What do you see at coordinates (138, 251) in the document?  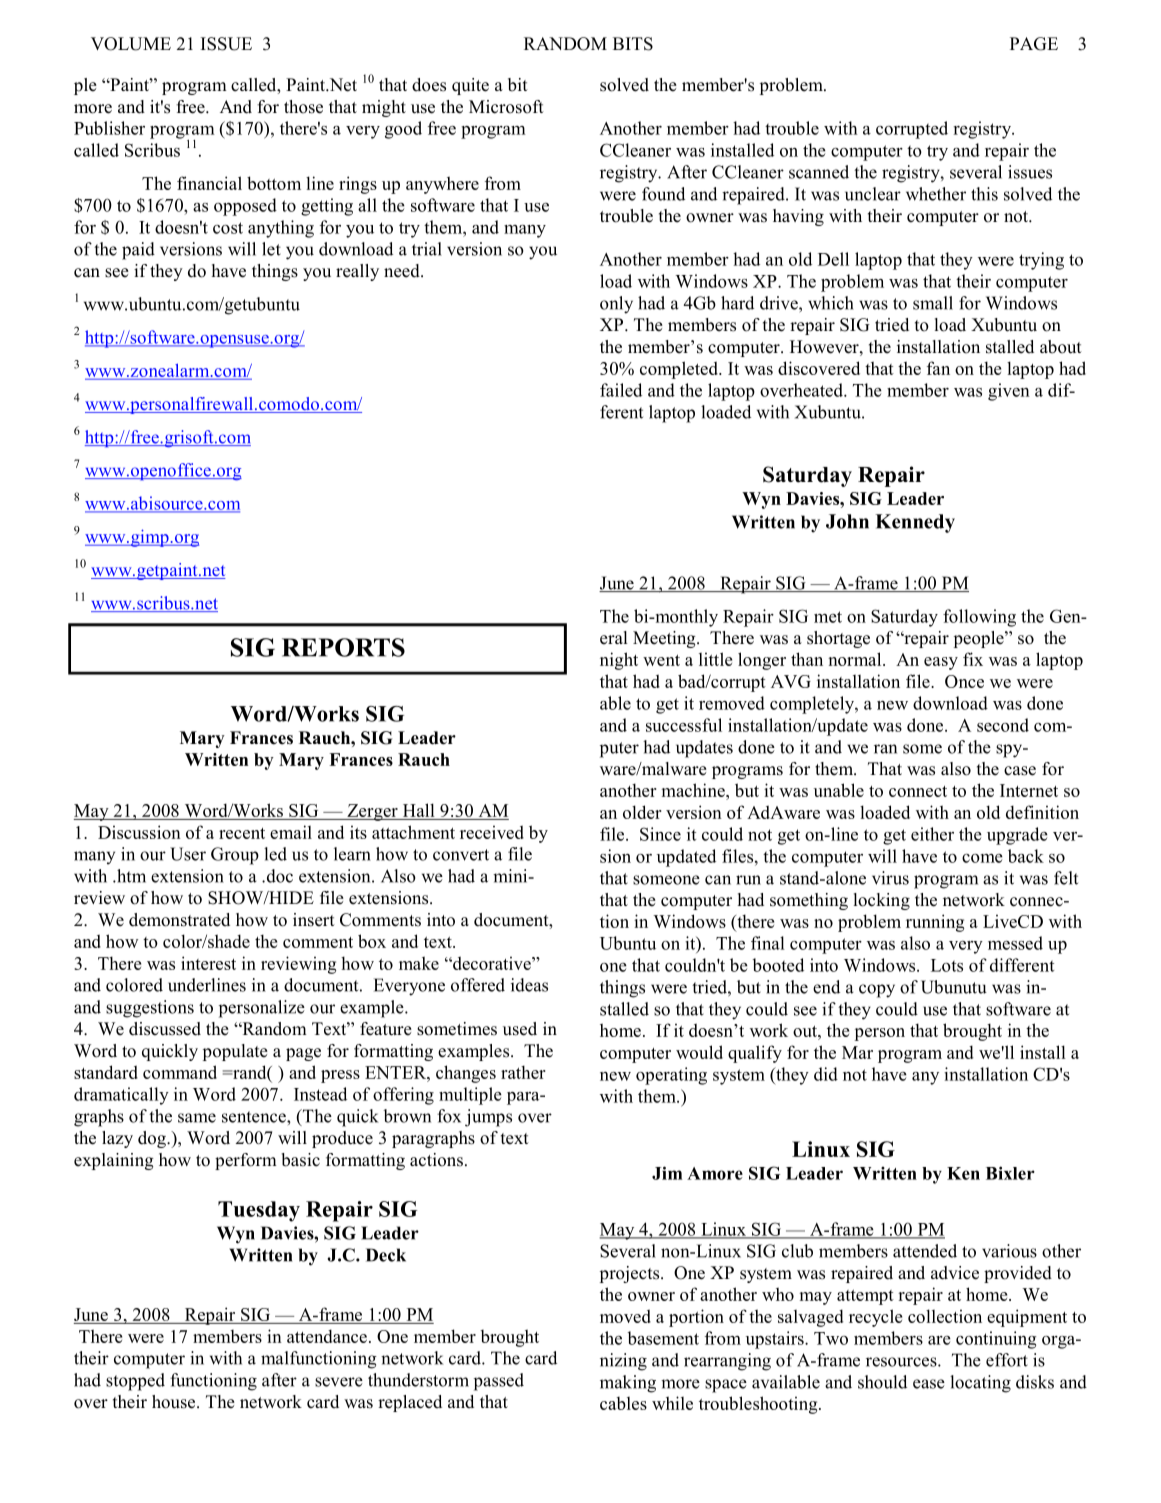 I see `paid` at bounding box center [138, 251].
